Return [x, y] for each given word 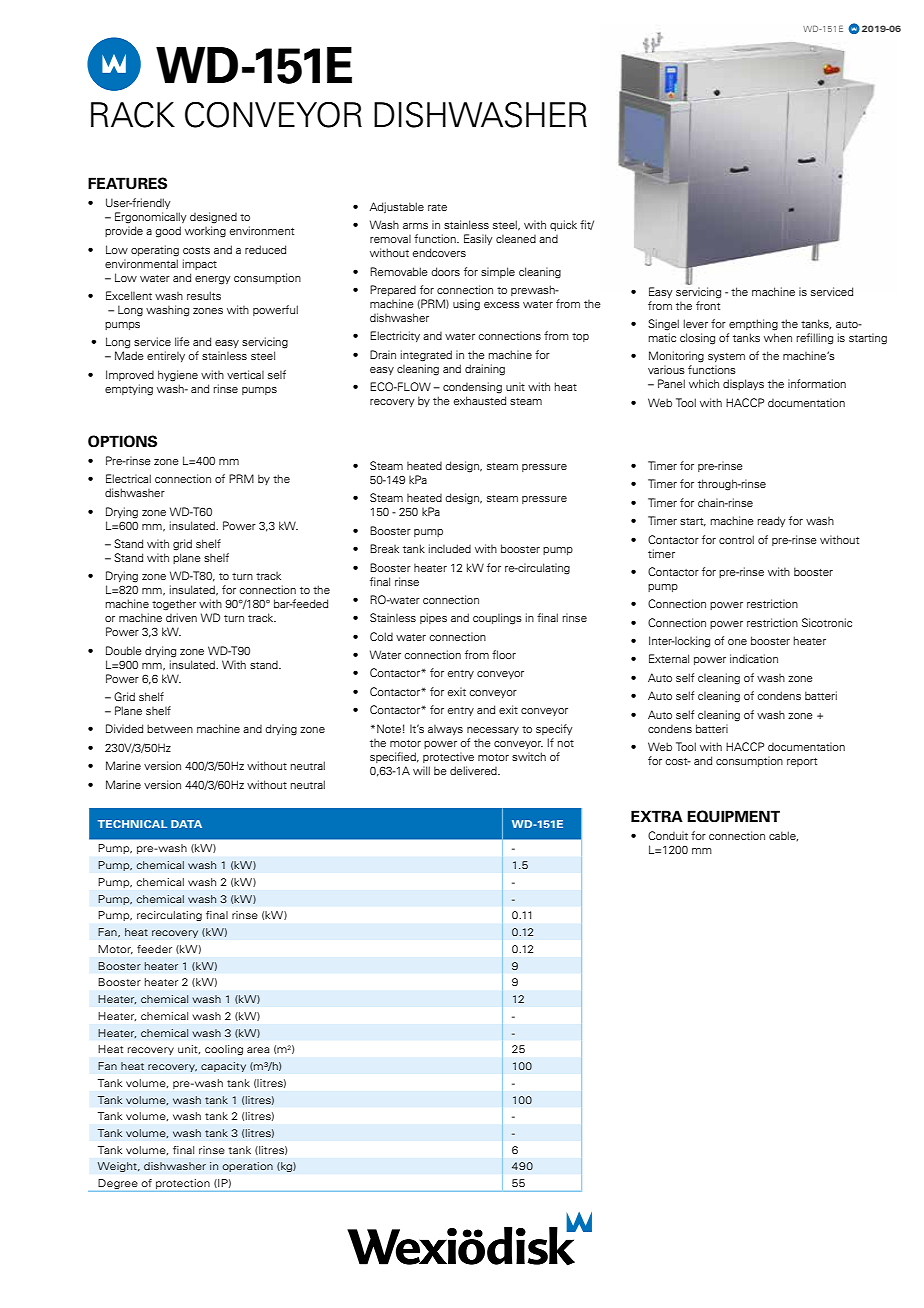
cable [783, 836]
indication [754, 658]
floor [504, 654]
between [170, 728]
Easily [478, 239]
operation [247, 1167]
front [708, 305]
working [205, 232]
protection [183, 1184]
